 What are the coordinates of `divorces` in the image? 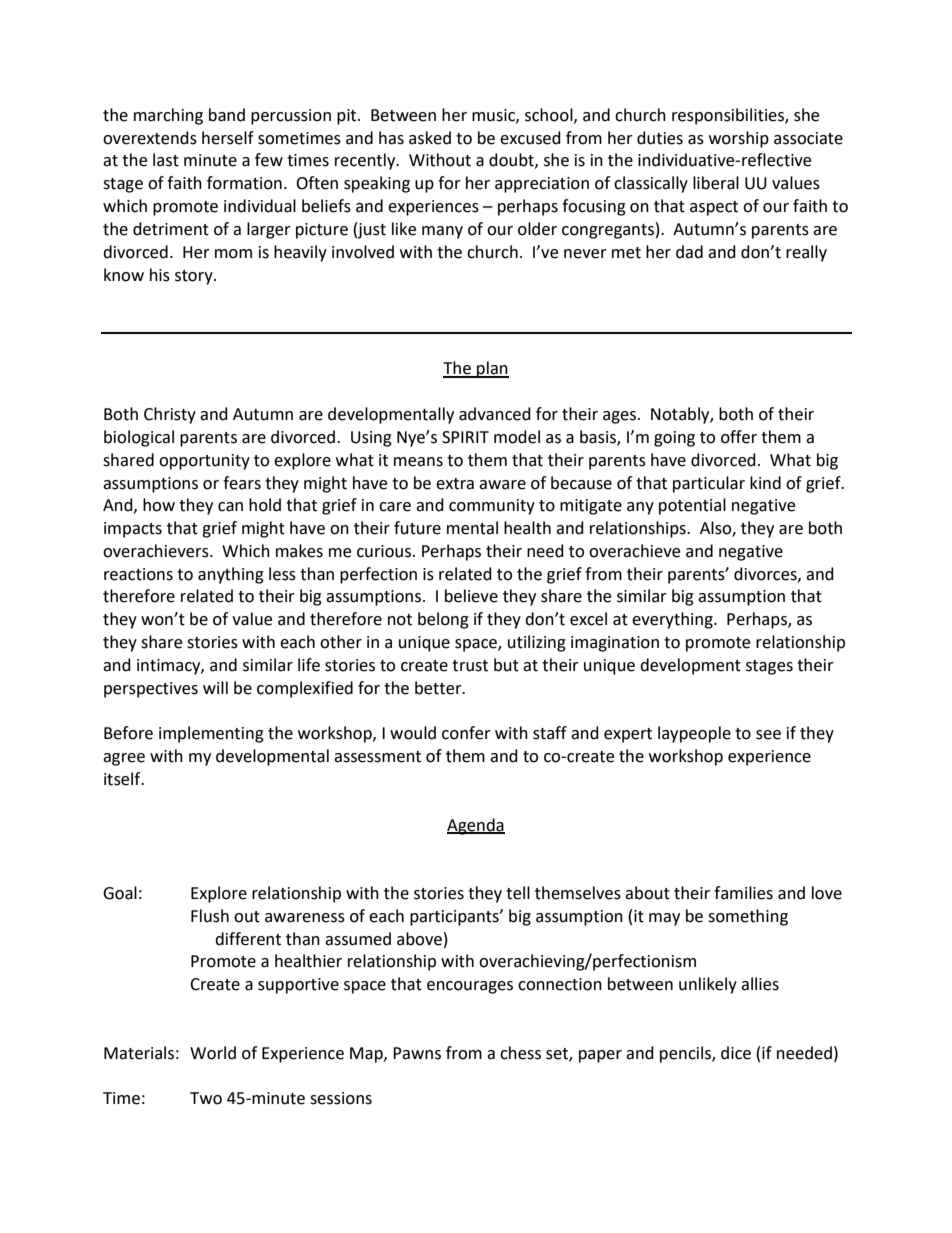 It's located at (766, 574).
